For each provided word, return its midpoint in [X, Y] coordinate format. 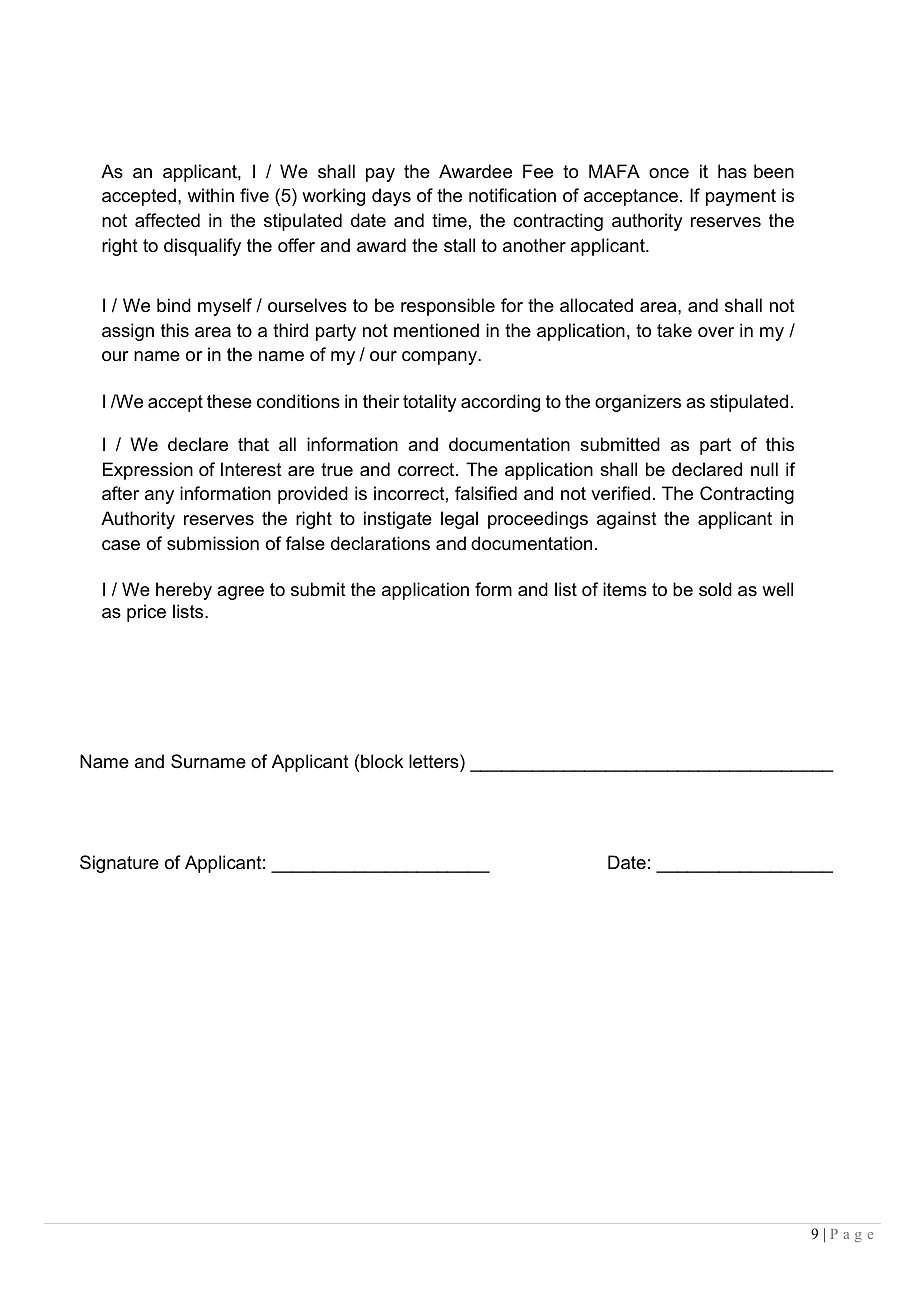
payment [741, 197]
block [382, 761]
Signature [119, 864]
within [211, 195]
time [449, 220]
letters [435, 761]
